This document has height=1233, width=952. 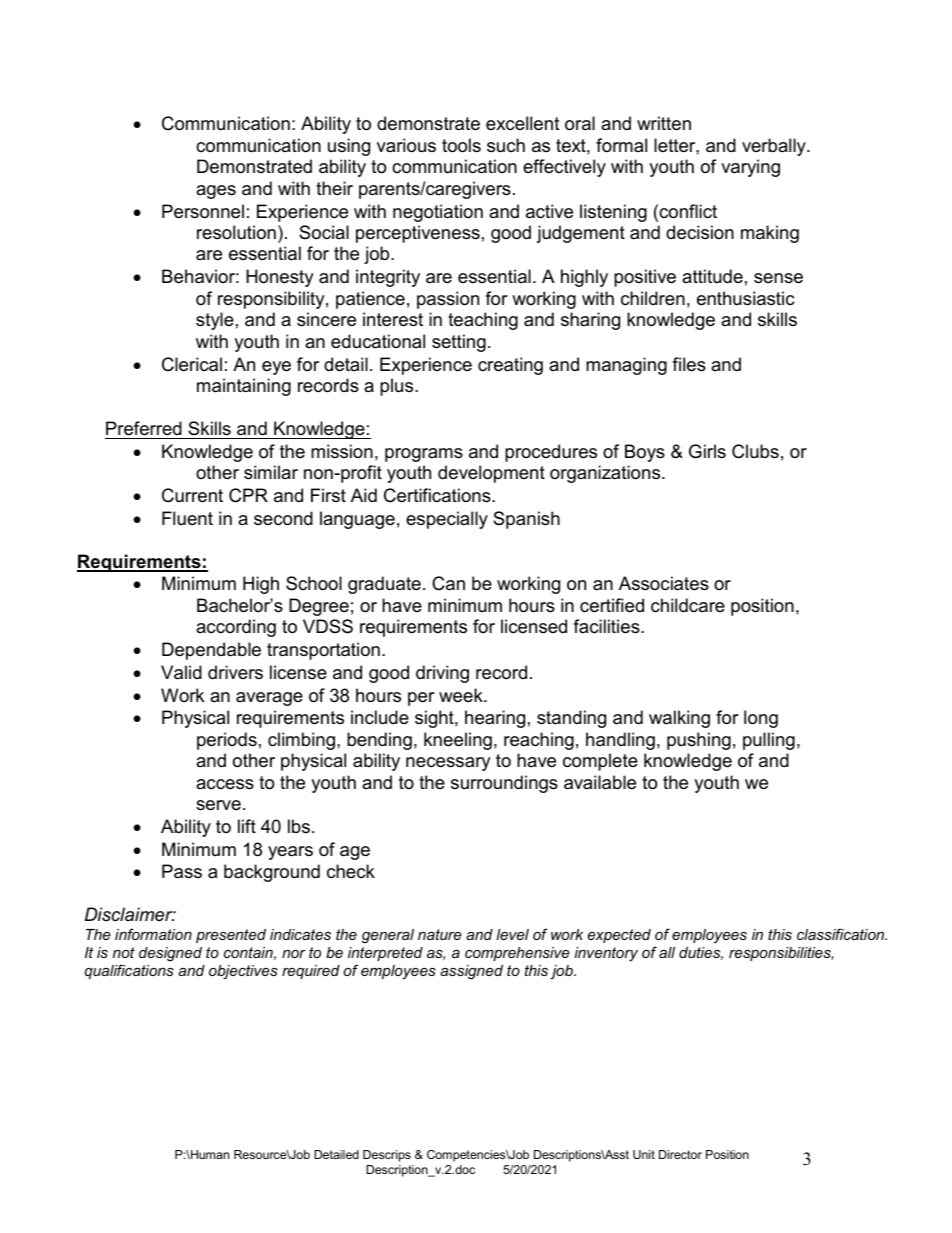 What do you see at coordinates (491, 474) in the document?
I see `development` at bounding box center [491, 474].
